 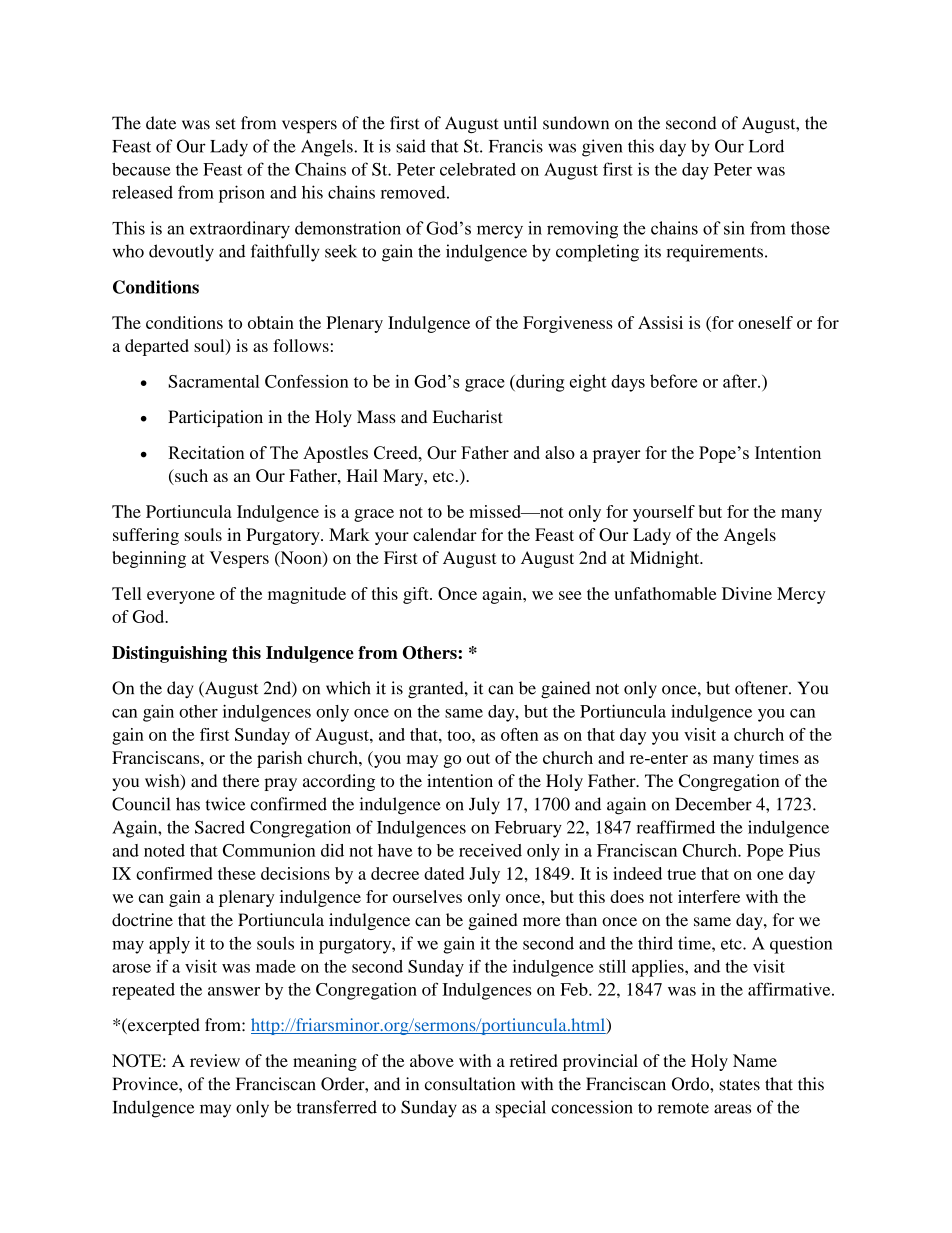 What do you see at coordinates (181, 597) in the page?
I see `everyone` at bounding box center [181, 597].
